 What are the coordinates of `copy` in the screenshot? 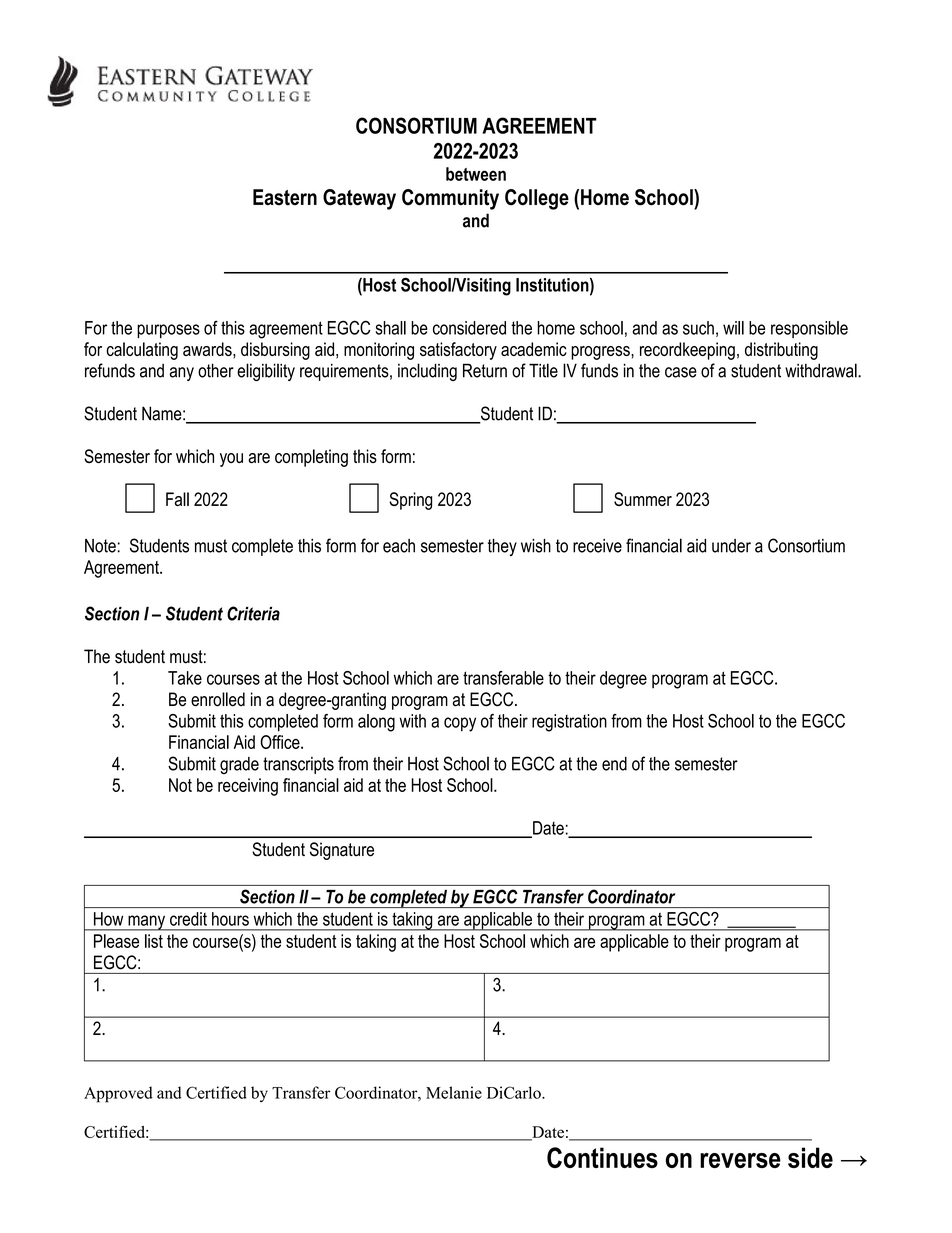 It's located at (460, 724).
